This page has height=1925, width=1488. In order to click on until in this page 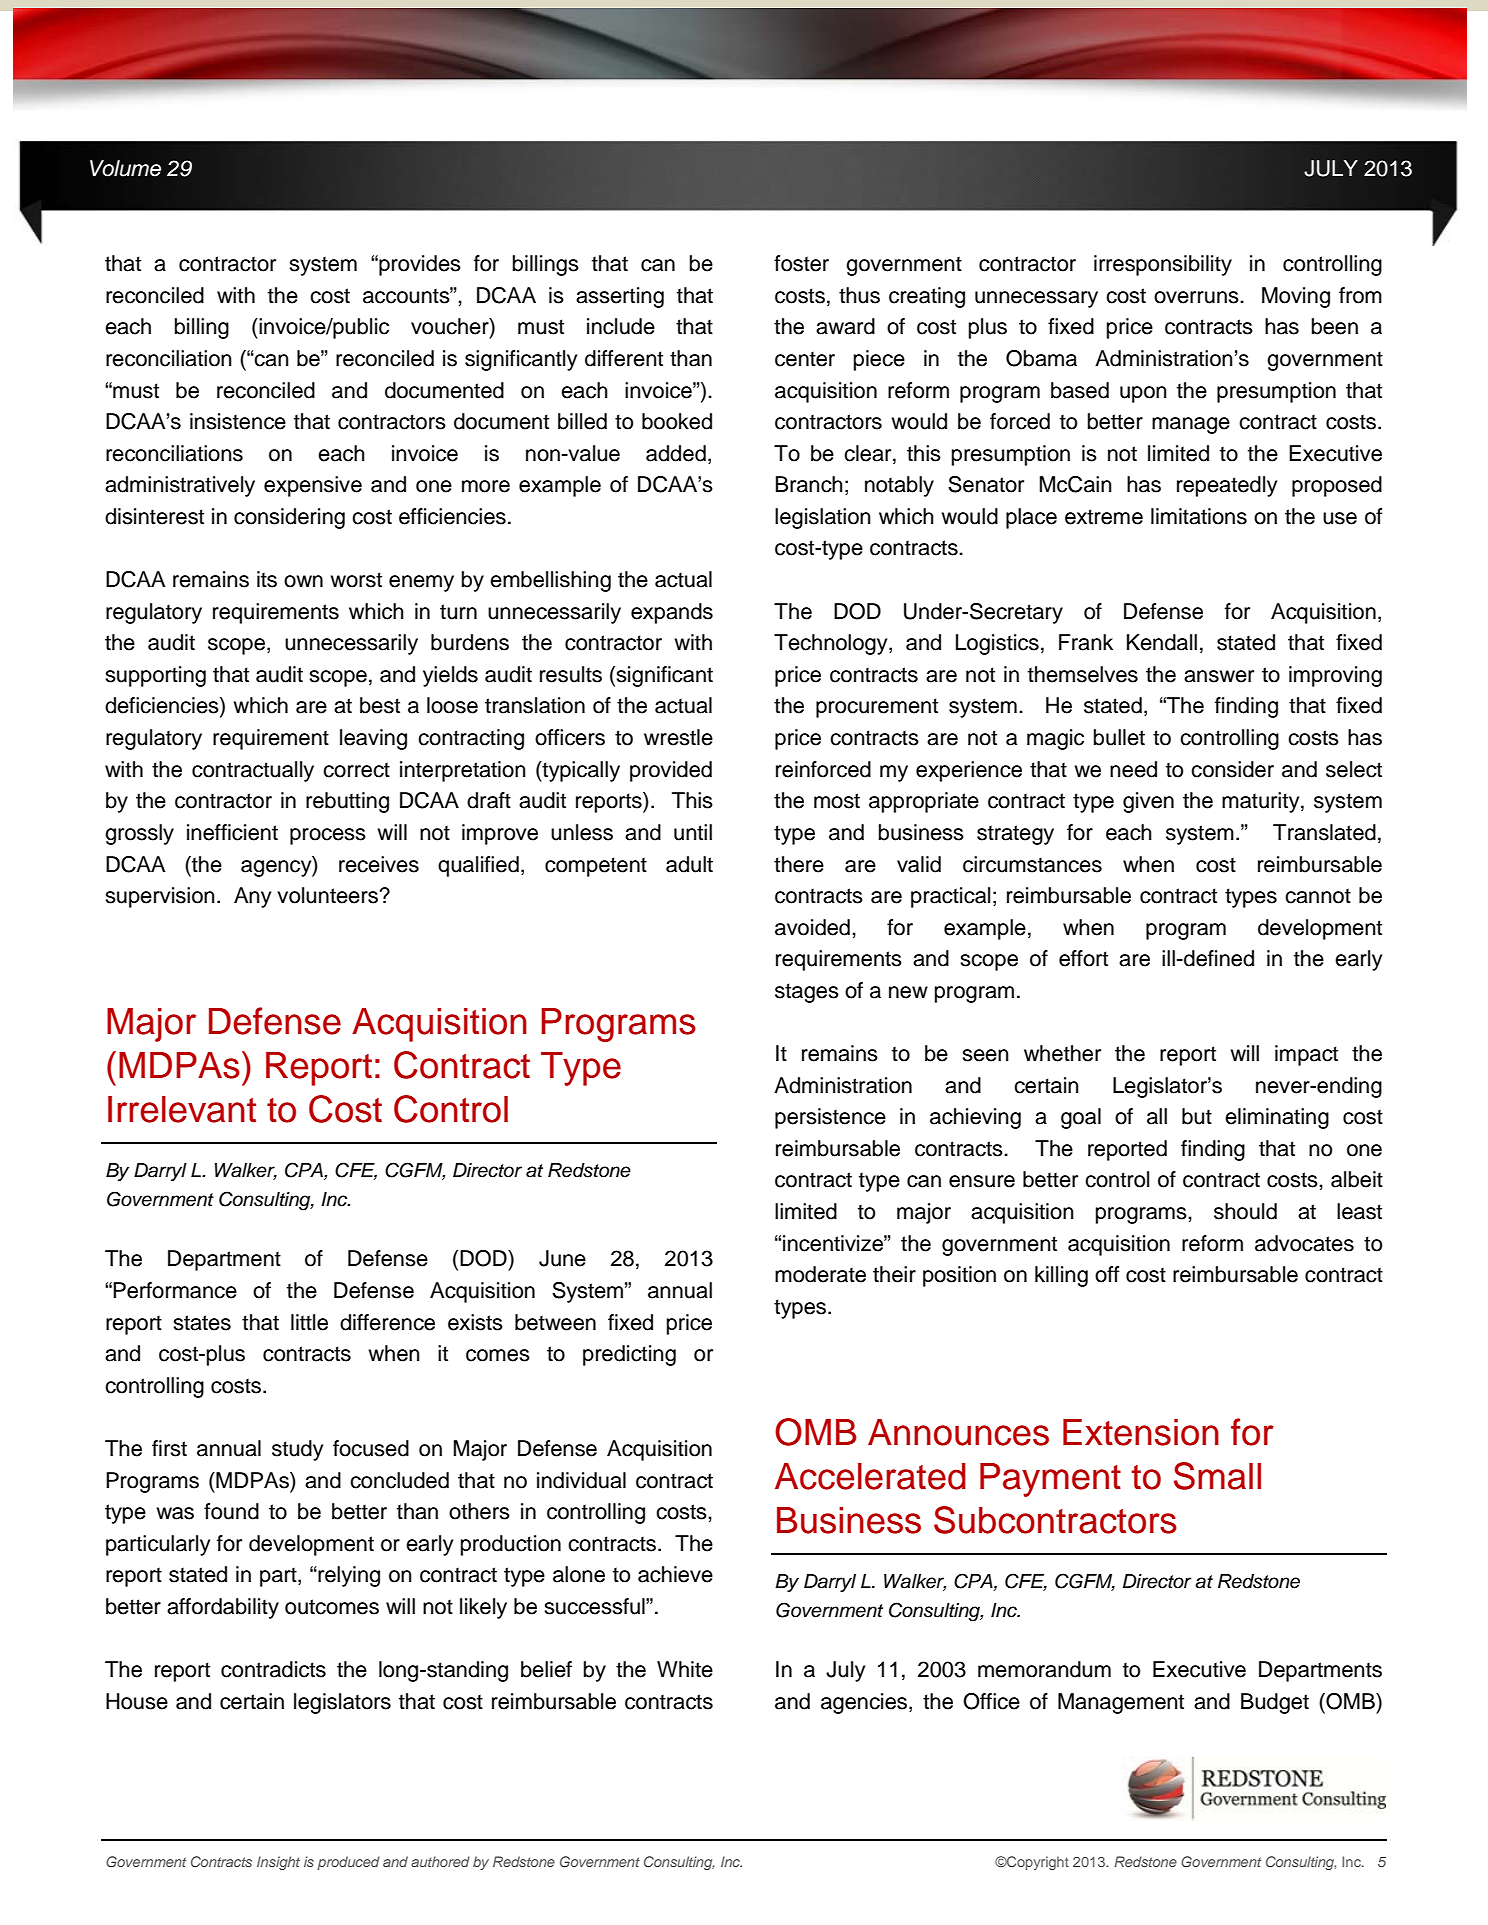, I will do `click(693, 832)`.
